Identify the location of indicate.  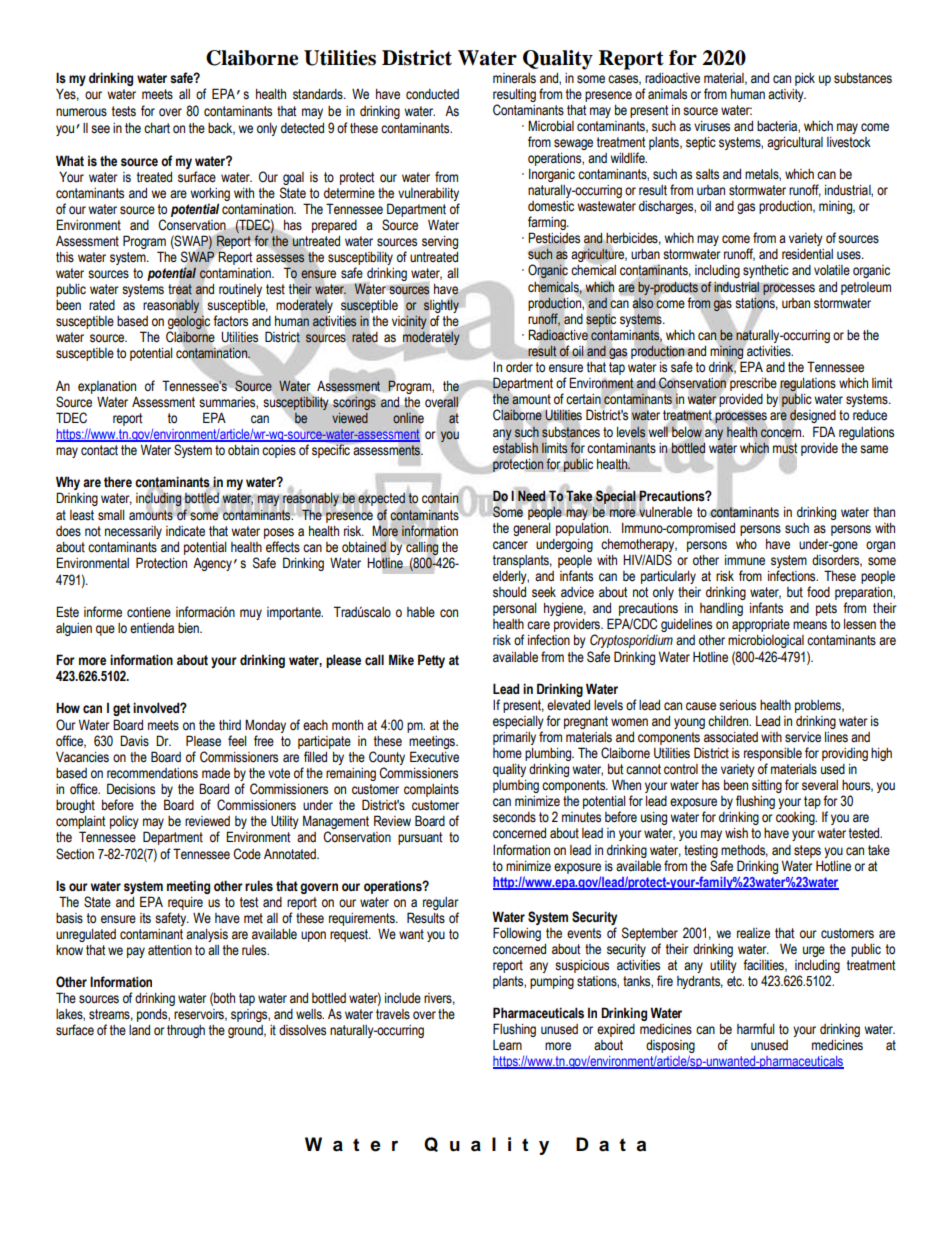
(185, 531).
